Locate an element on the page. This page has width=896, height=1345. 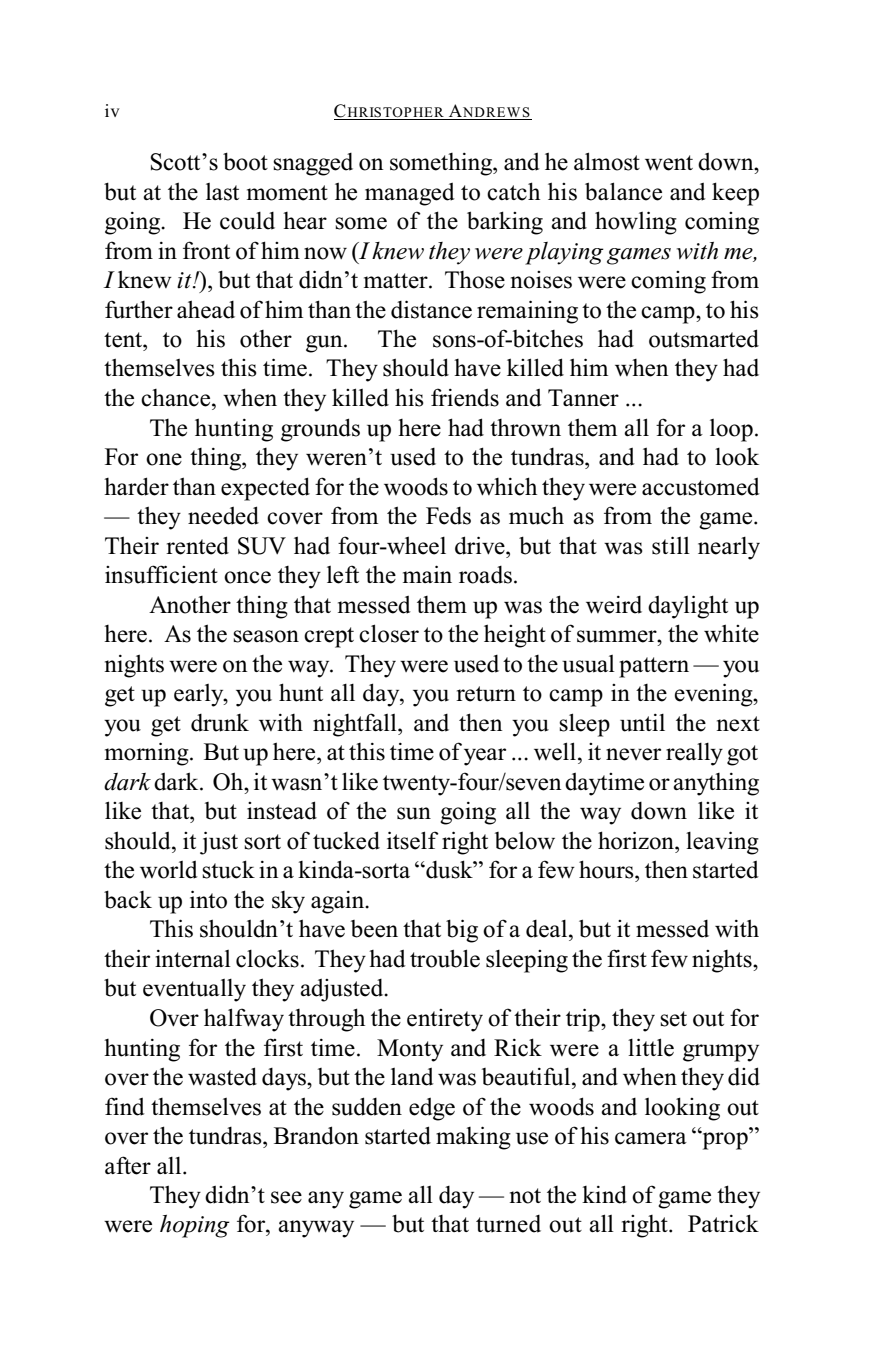
last is located at coordinates (222, 192).
